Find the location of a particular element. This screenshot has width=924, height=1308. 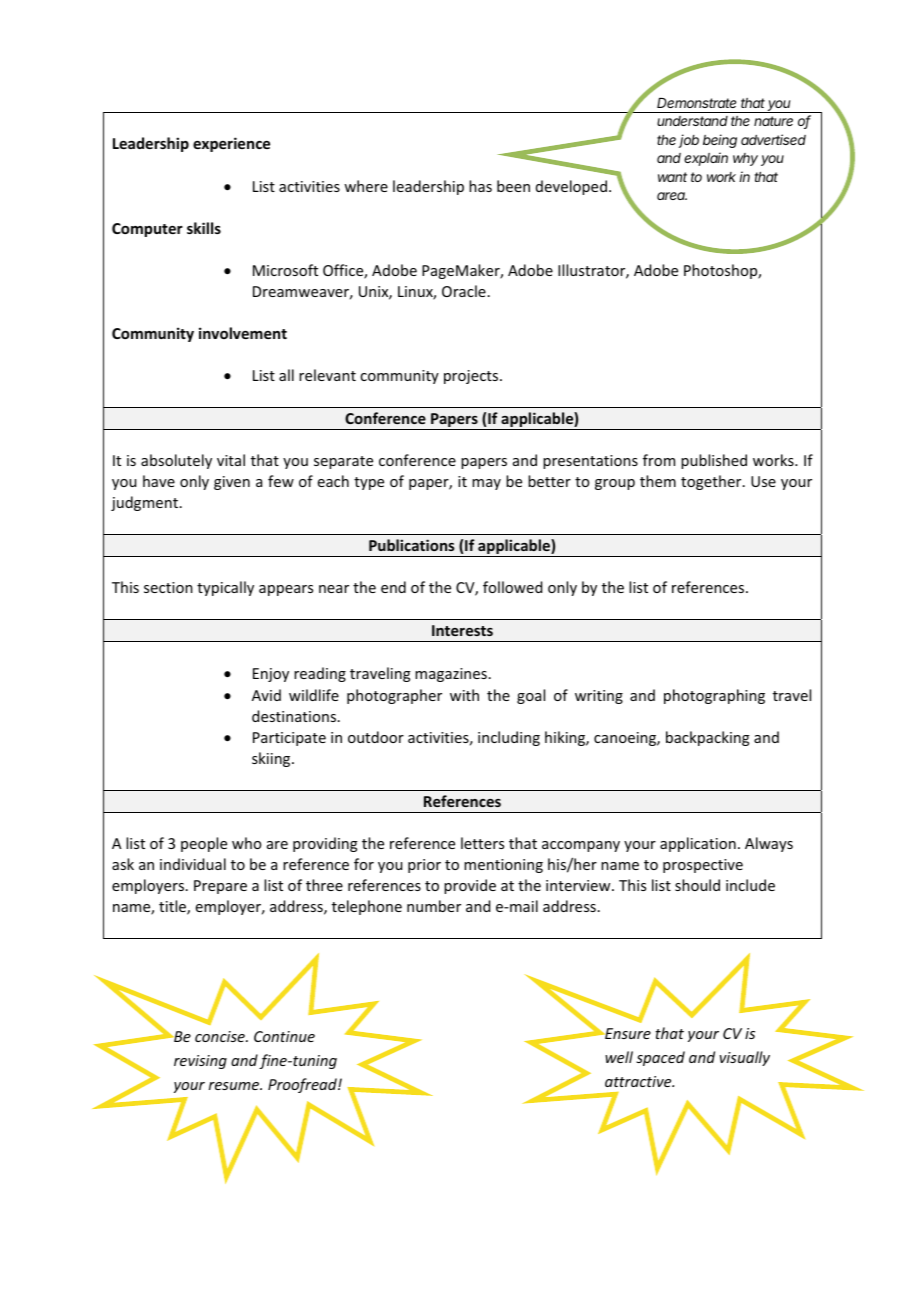

absolutely is located at coordinates (176, 461).
